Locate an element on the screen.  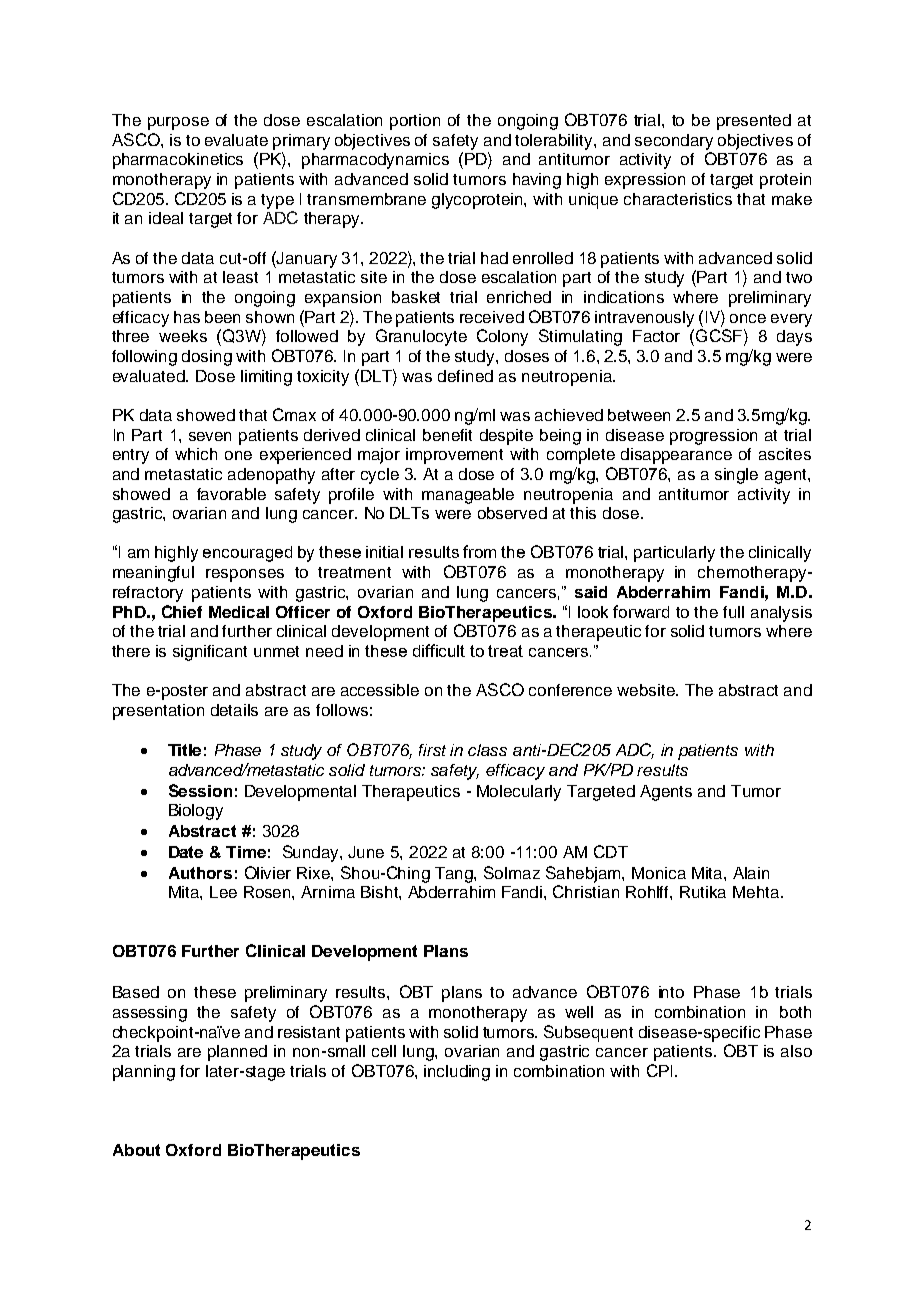
pharmacokinetics is located at coordinates (178, 161).
